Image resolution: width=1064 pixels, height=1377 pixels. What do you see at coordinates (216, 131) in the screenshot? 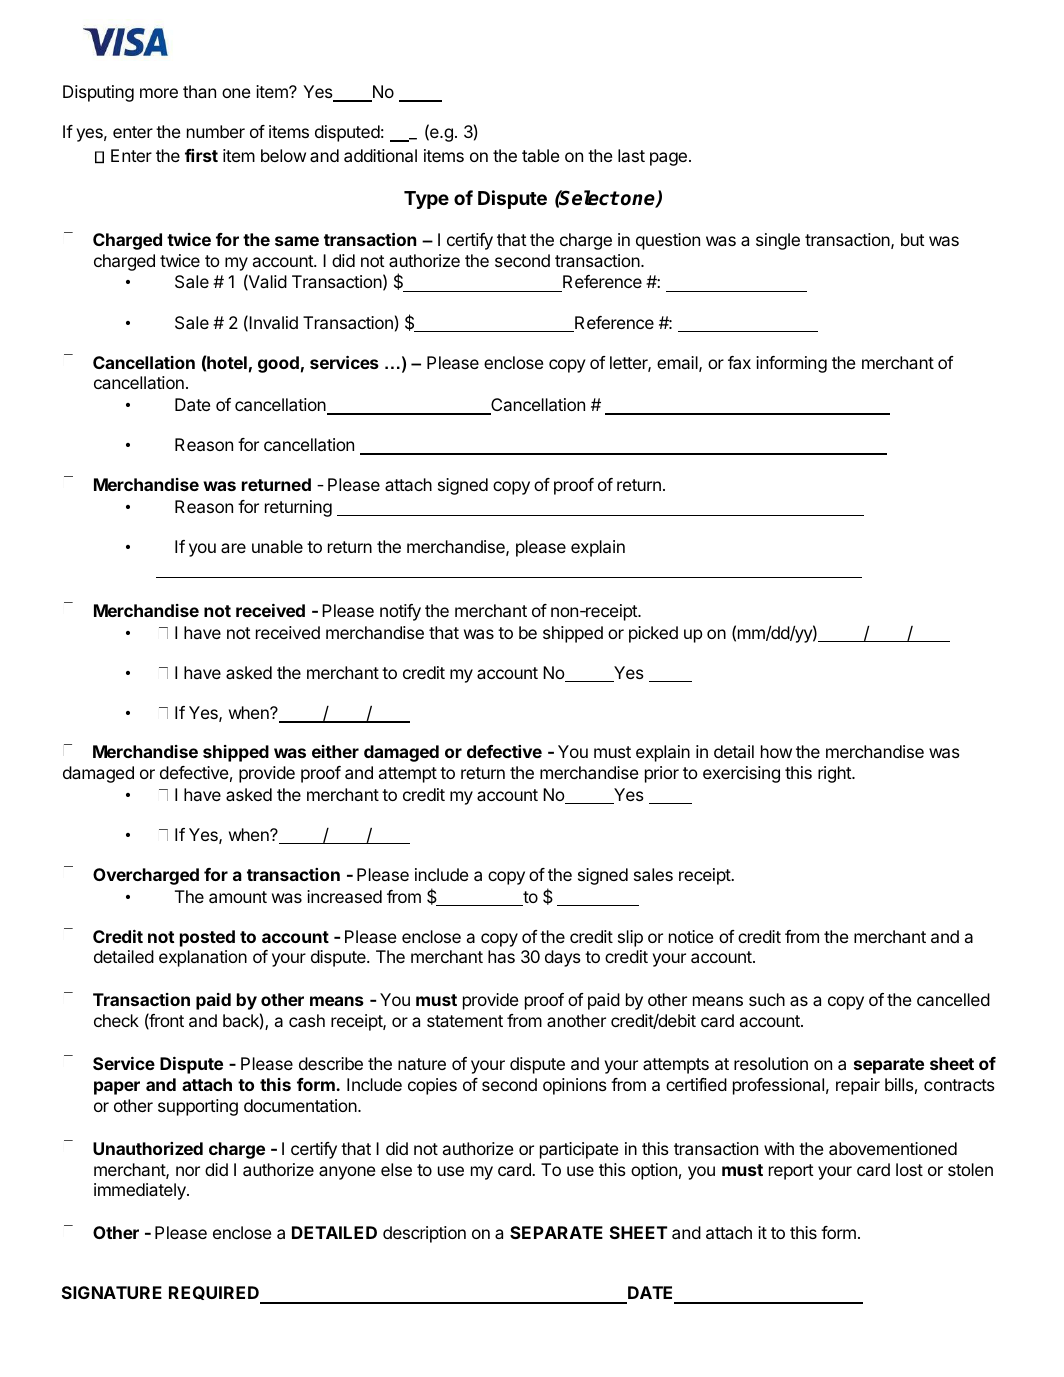
I see `number` at bounding box center [216, 131].
